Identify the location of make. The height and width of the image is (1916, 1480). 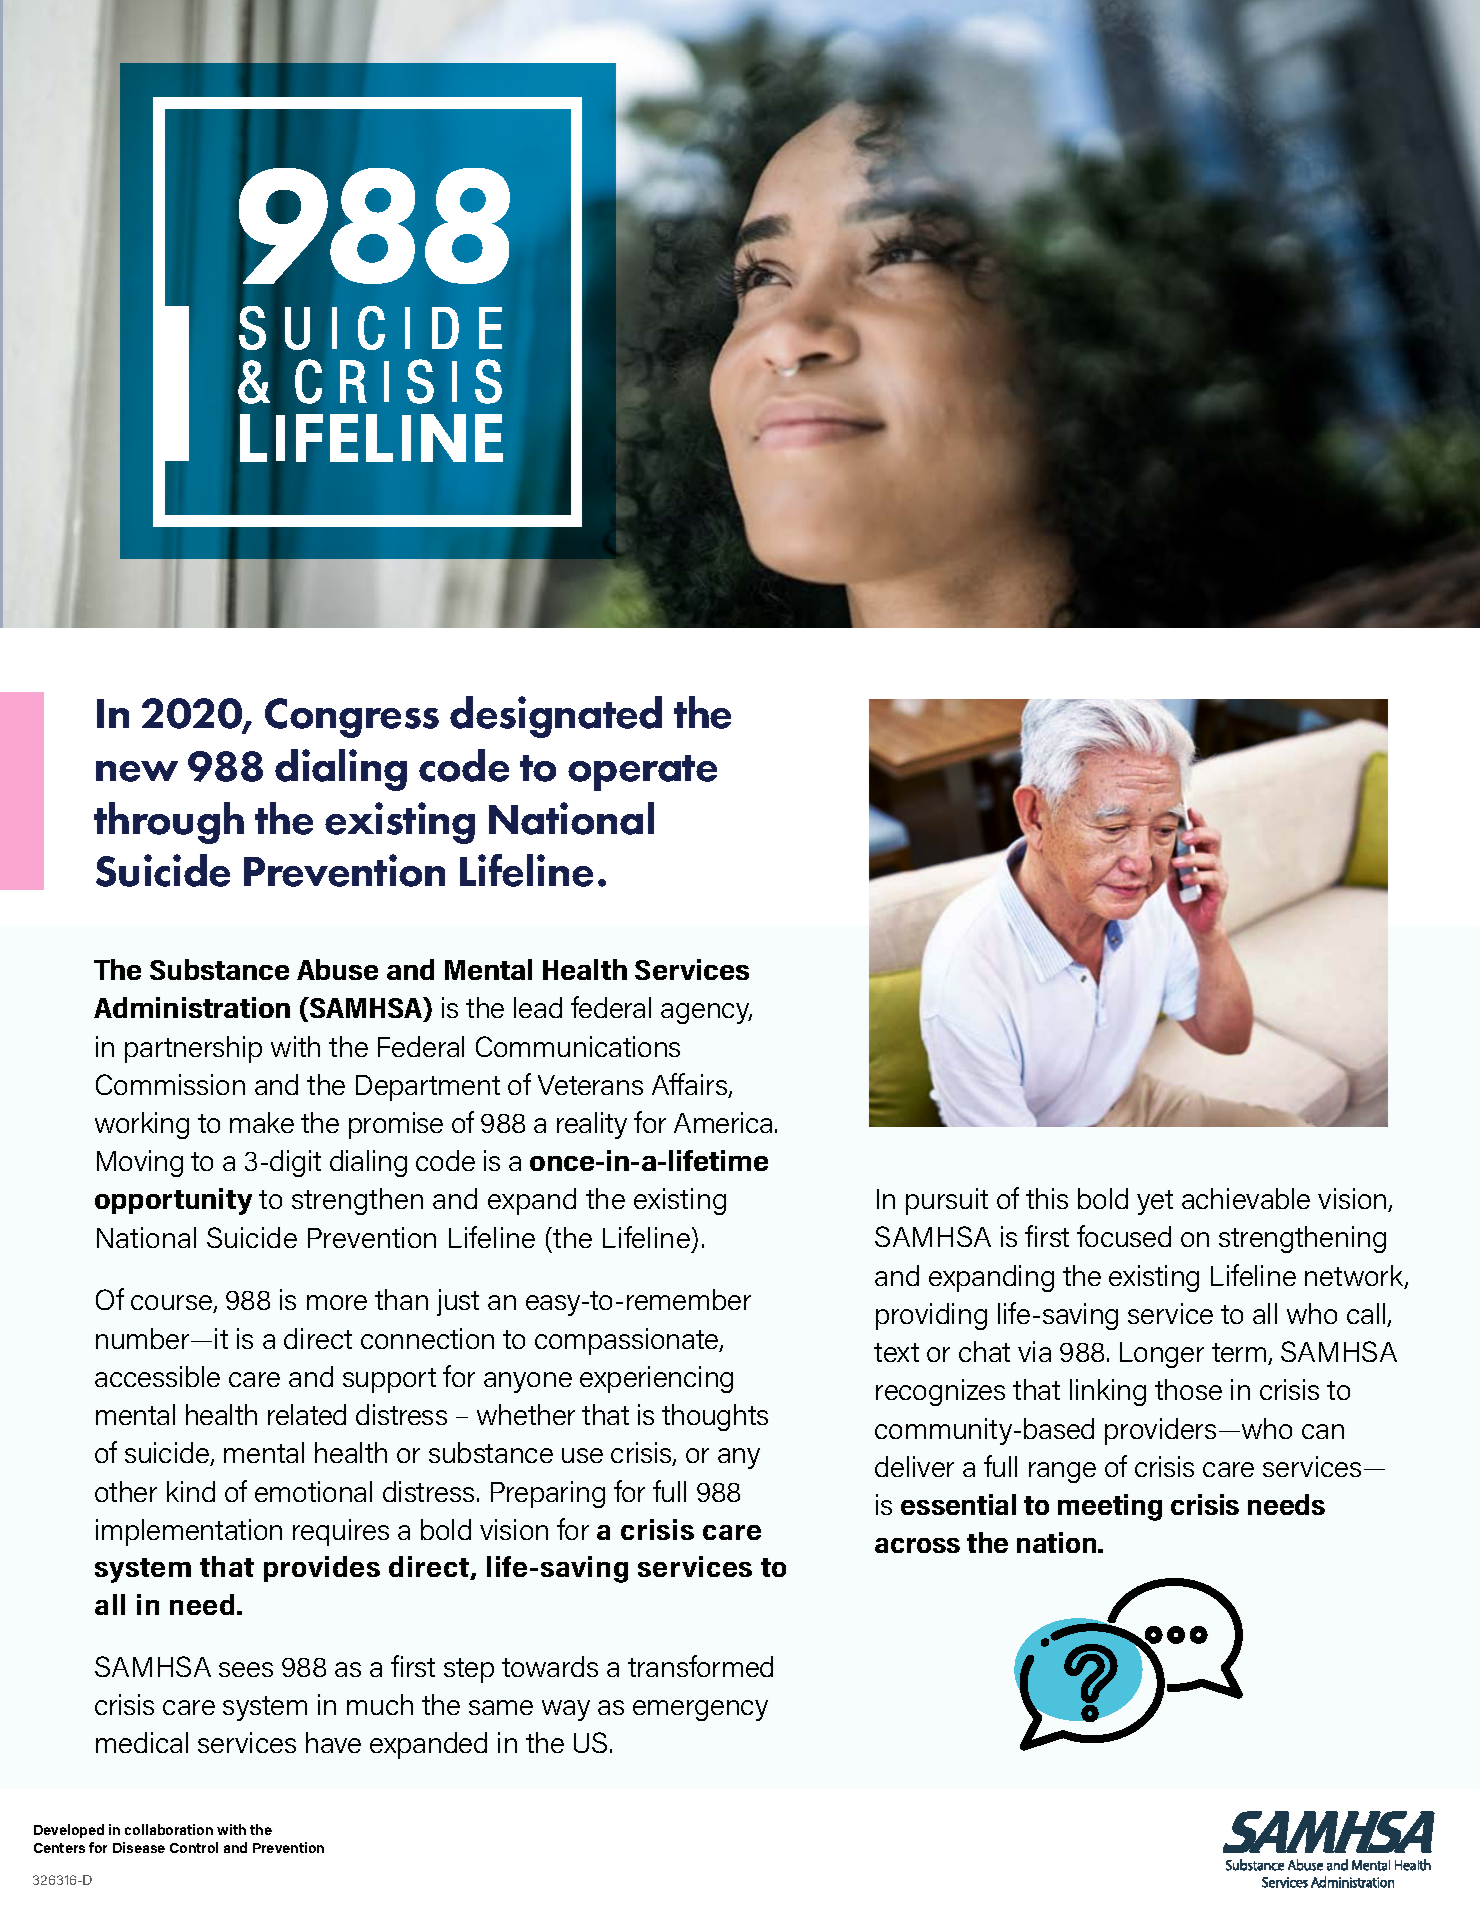
(262, 1122).
